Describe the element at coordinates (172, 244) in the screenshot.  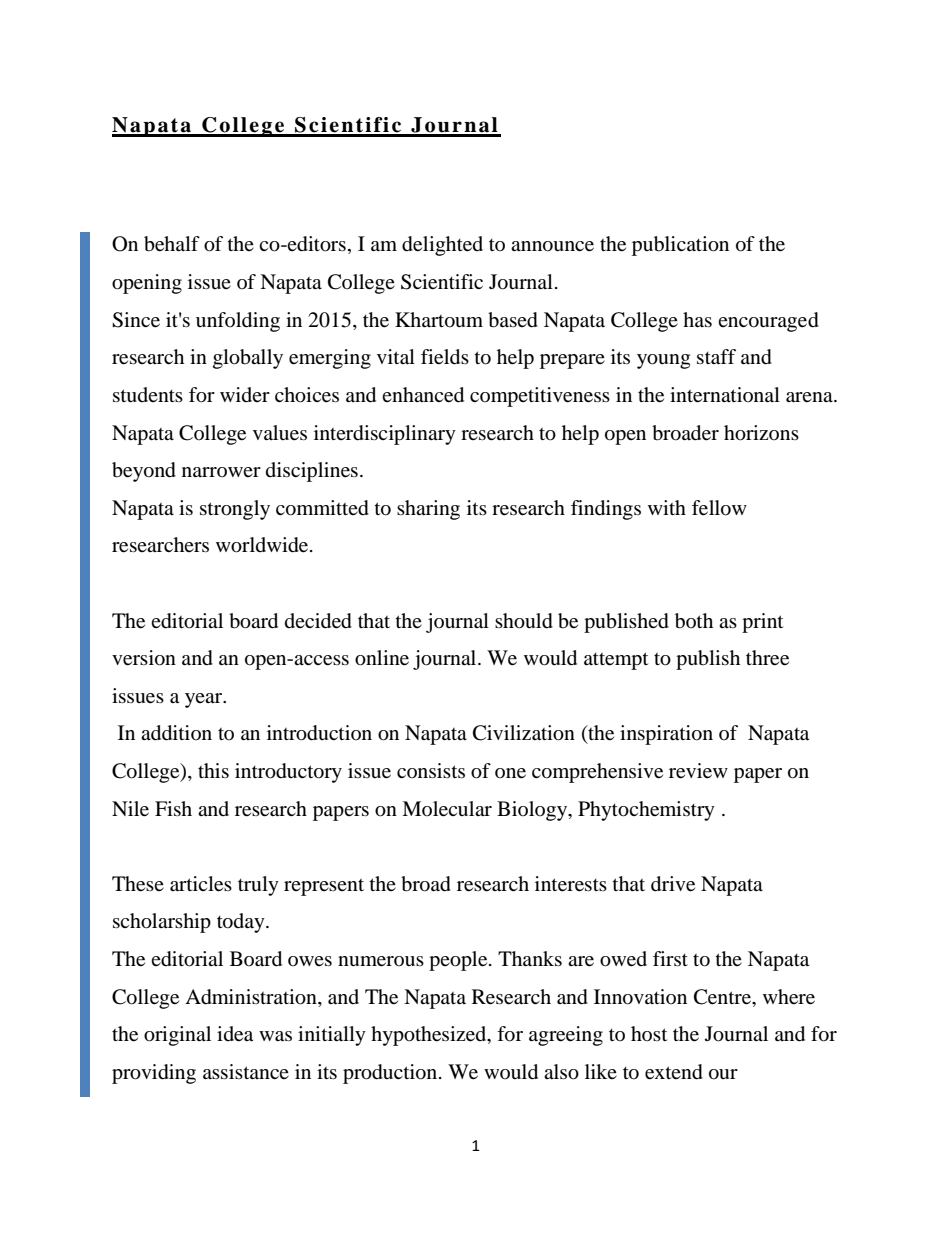
I see `behalf` at that location.
